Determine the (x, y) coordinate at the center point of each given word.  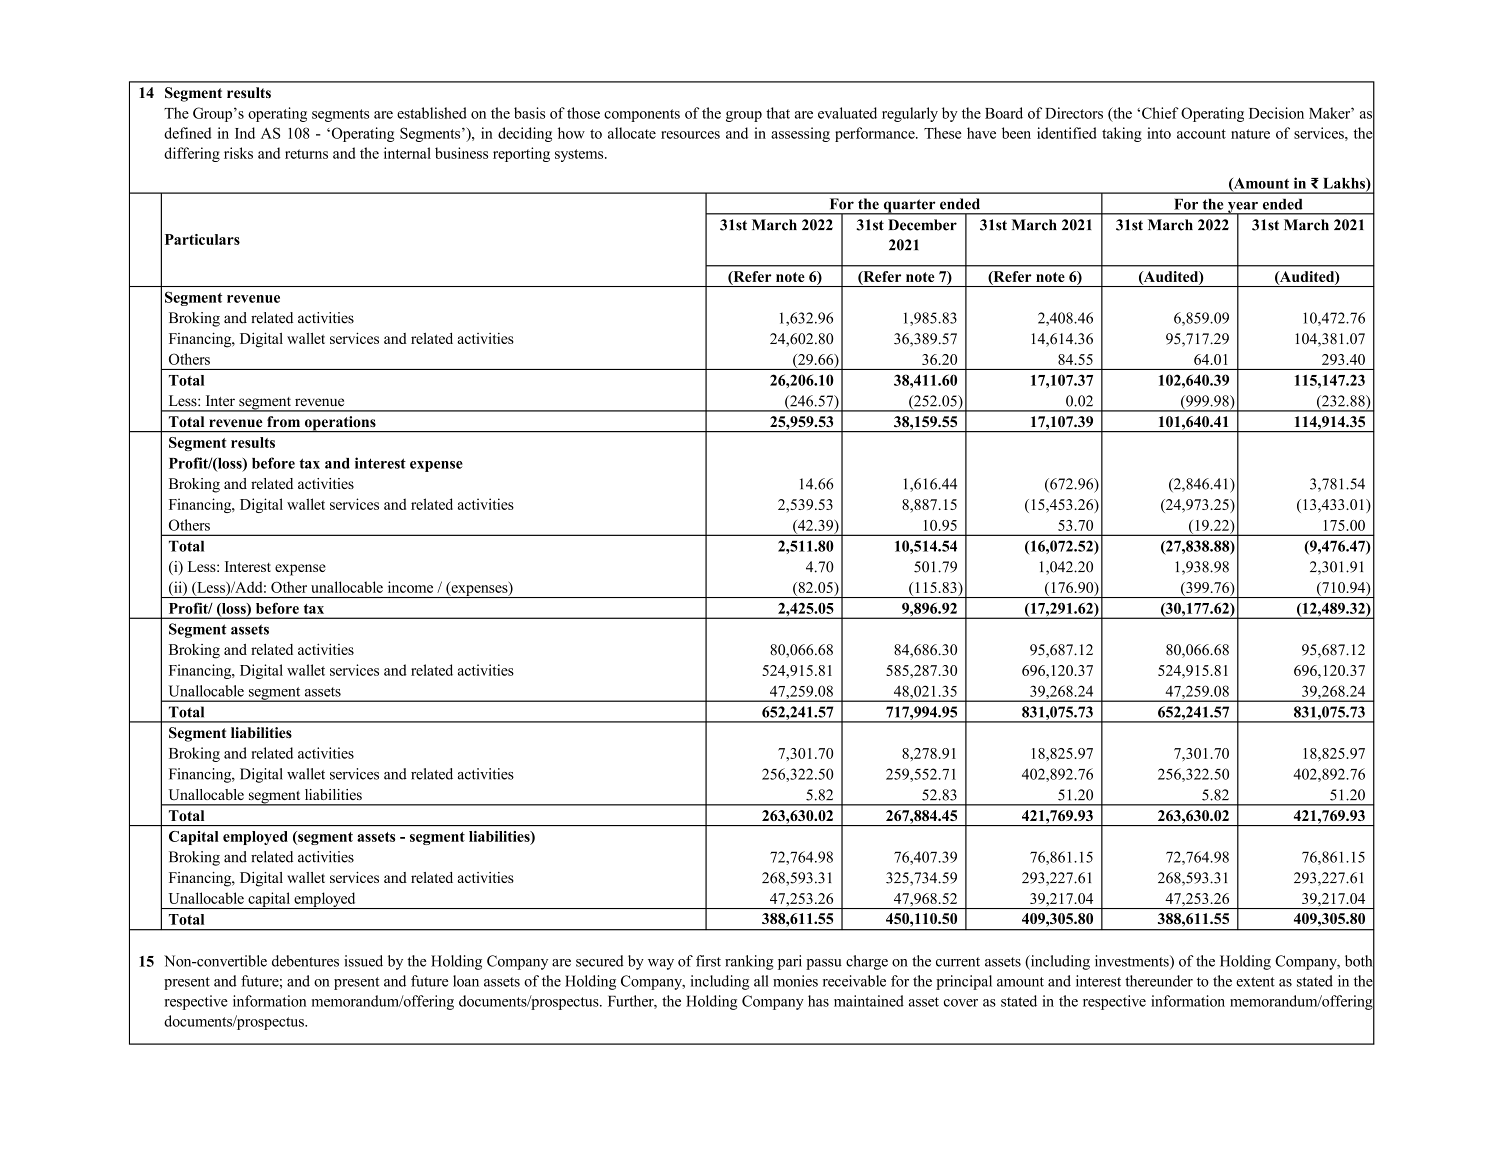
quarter (909, 207)
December (922, 225)
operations (340, 424)
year (1242, 208)
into (1159, 133)
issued (363, 961)
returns (306, 154)
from (283, 421)
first (708, 961)
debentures (305, 961)
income (410, 587)
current (958, 962)
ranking (749, 962)
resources (690, 135)
